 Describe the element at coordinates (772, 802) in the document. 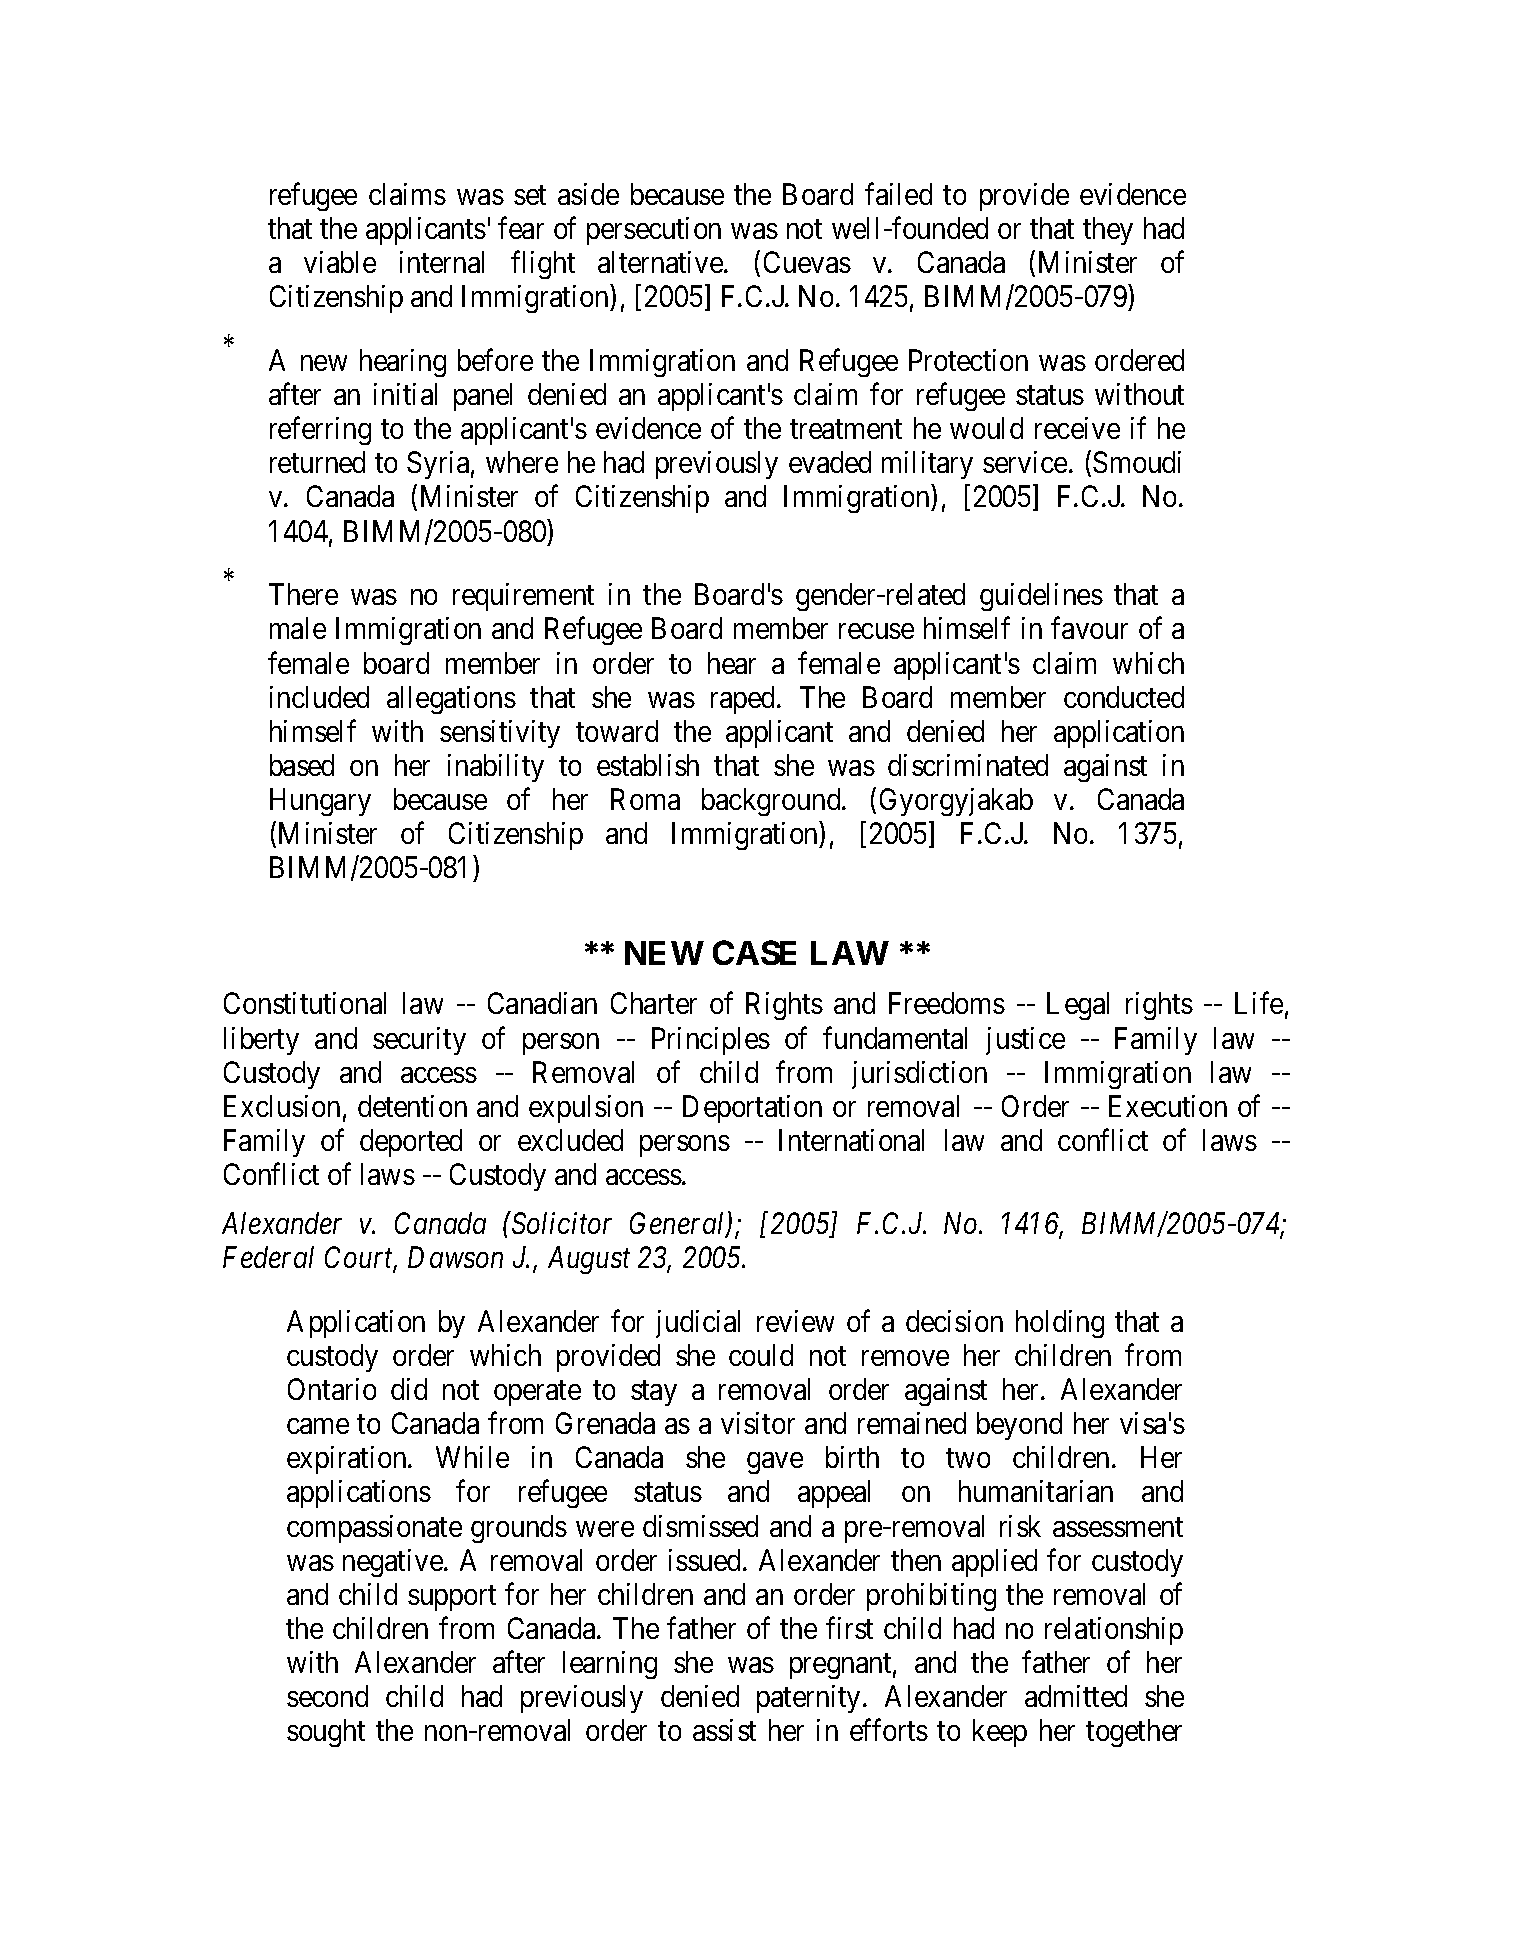

I see `background` at that location.
